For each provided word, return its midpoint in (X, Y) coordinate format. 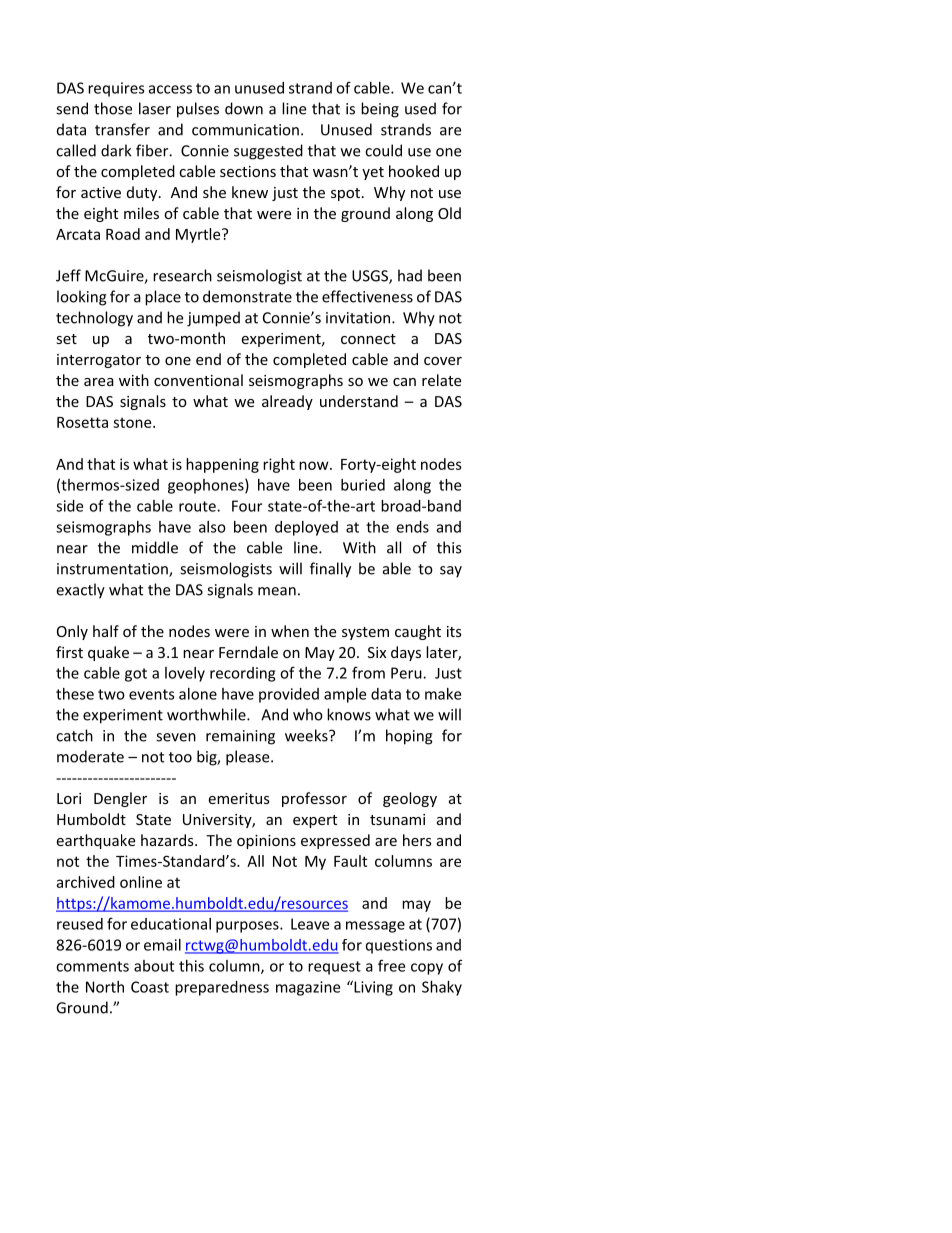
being (380, 110)
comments (92, 966)
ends (412, 527)
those (113, 108)
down (244, 108)
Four (247, 506)
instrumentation (113, 570)
